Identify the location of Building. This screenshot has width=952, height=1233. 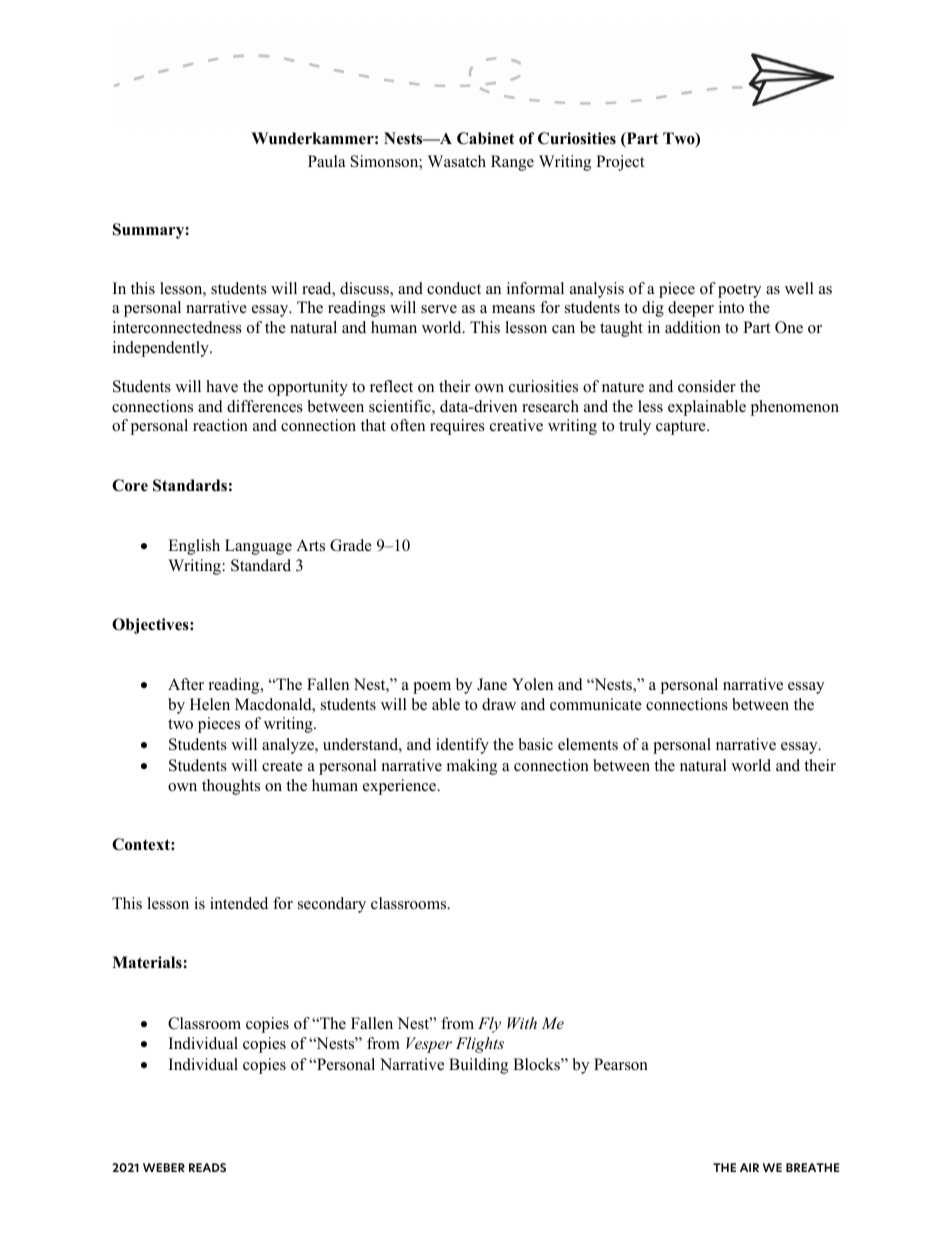
(478, 1066).
